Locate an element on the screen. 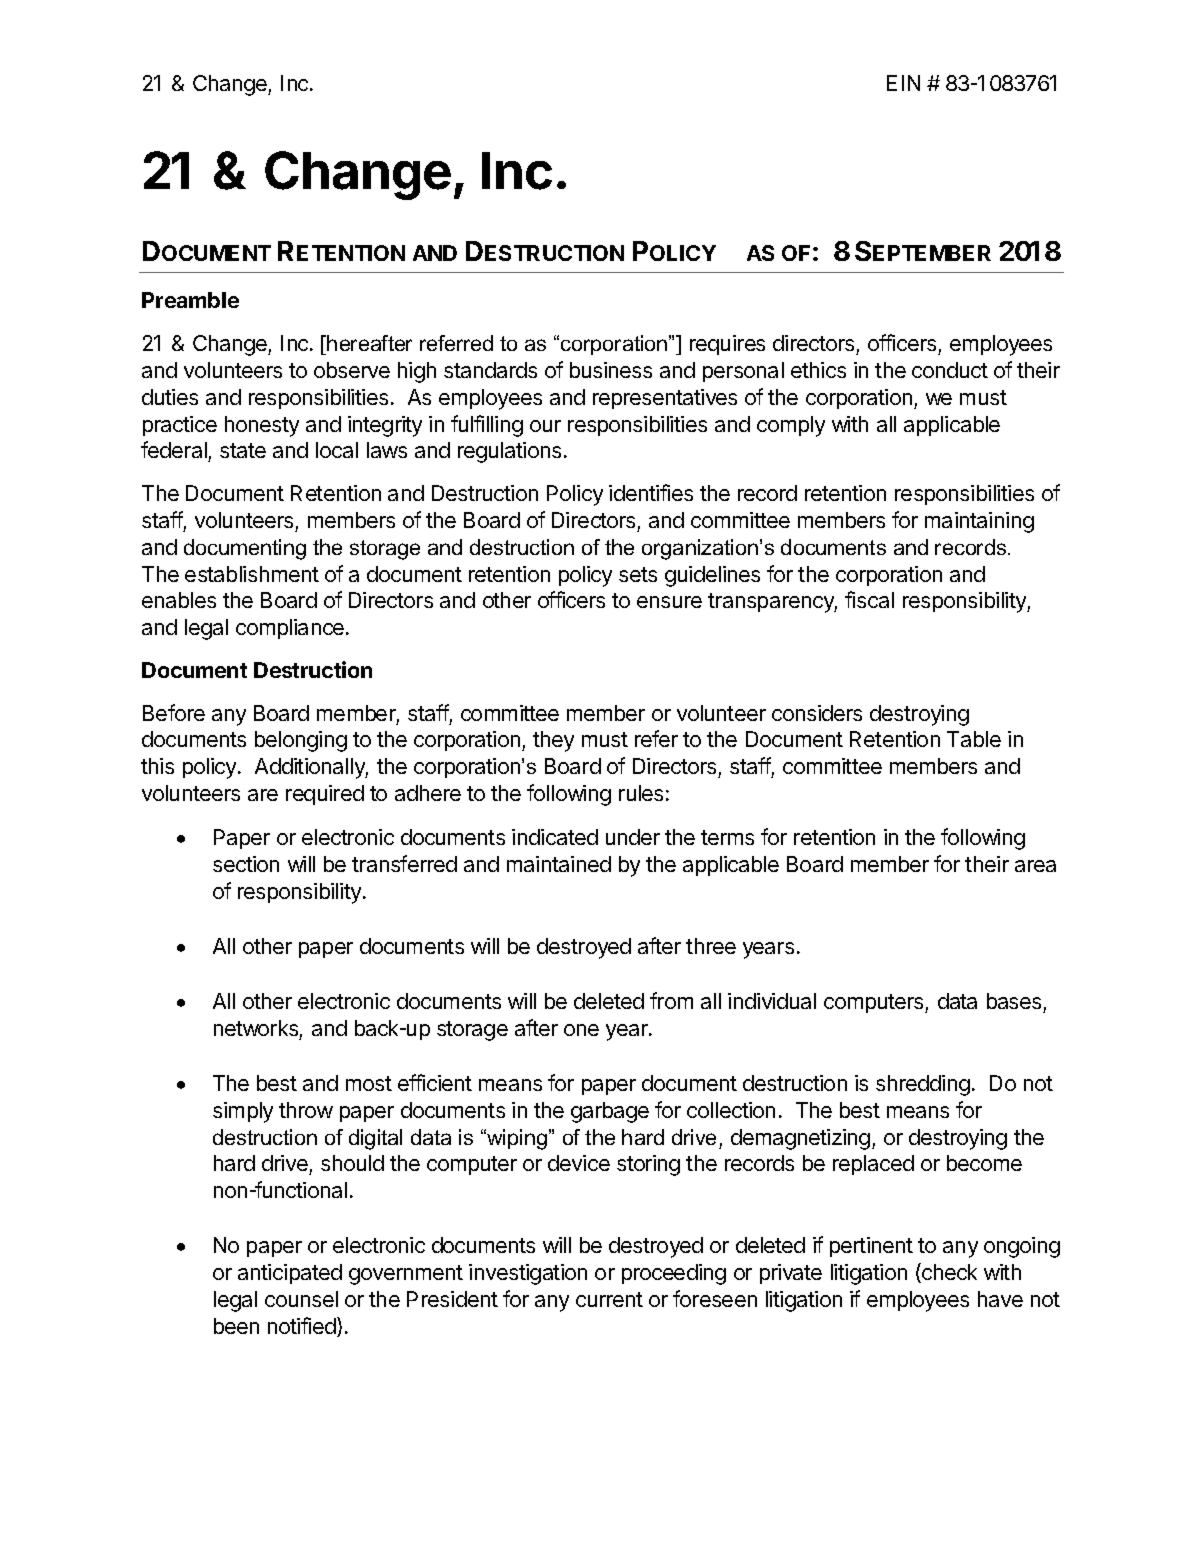 The width and height of the screenshot is (1203, 1557). maintaining is located at coordinates (979, 522).
